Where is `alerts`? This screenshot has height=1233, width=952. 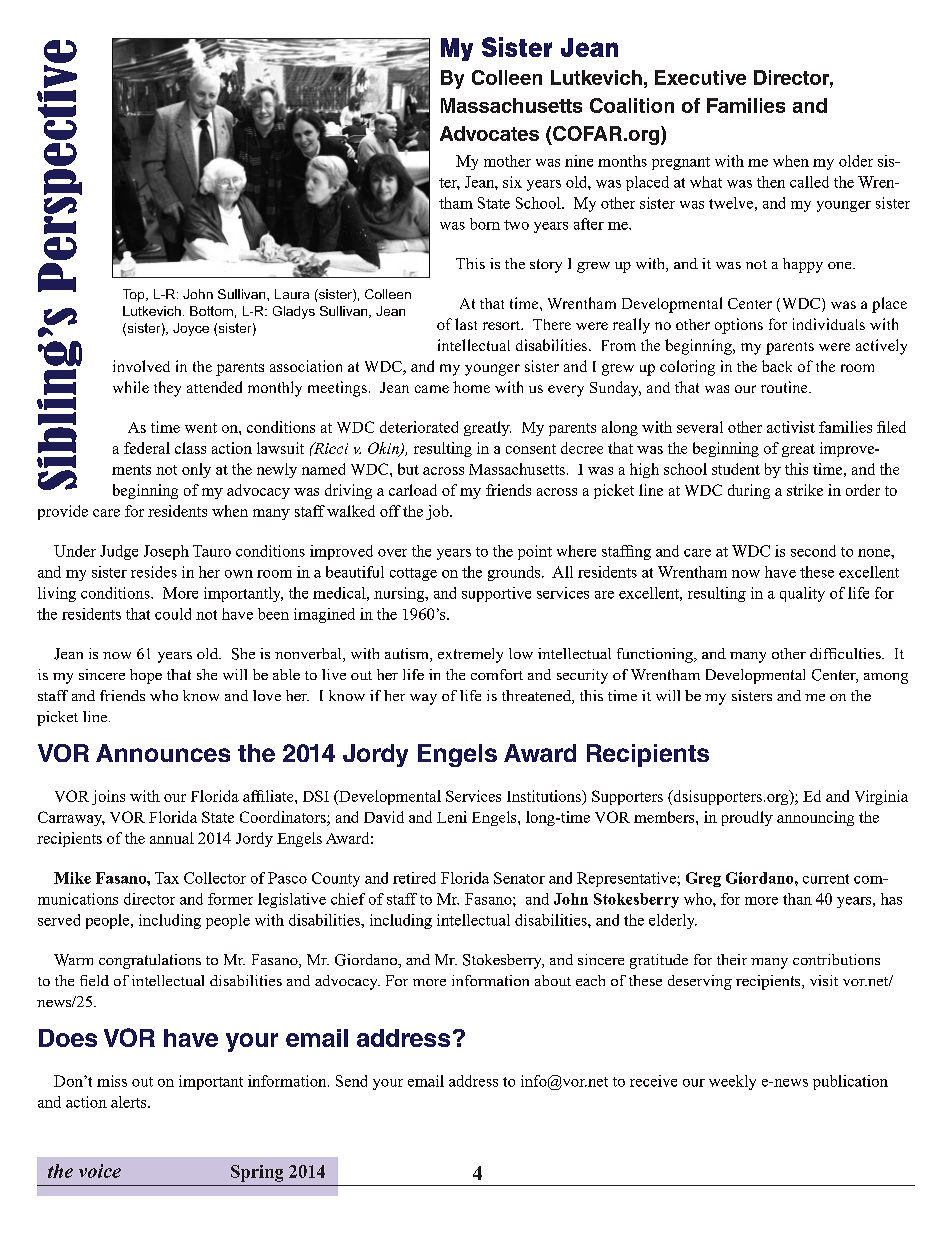 alerts is located at coordinates (130, 1102).
